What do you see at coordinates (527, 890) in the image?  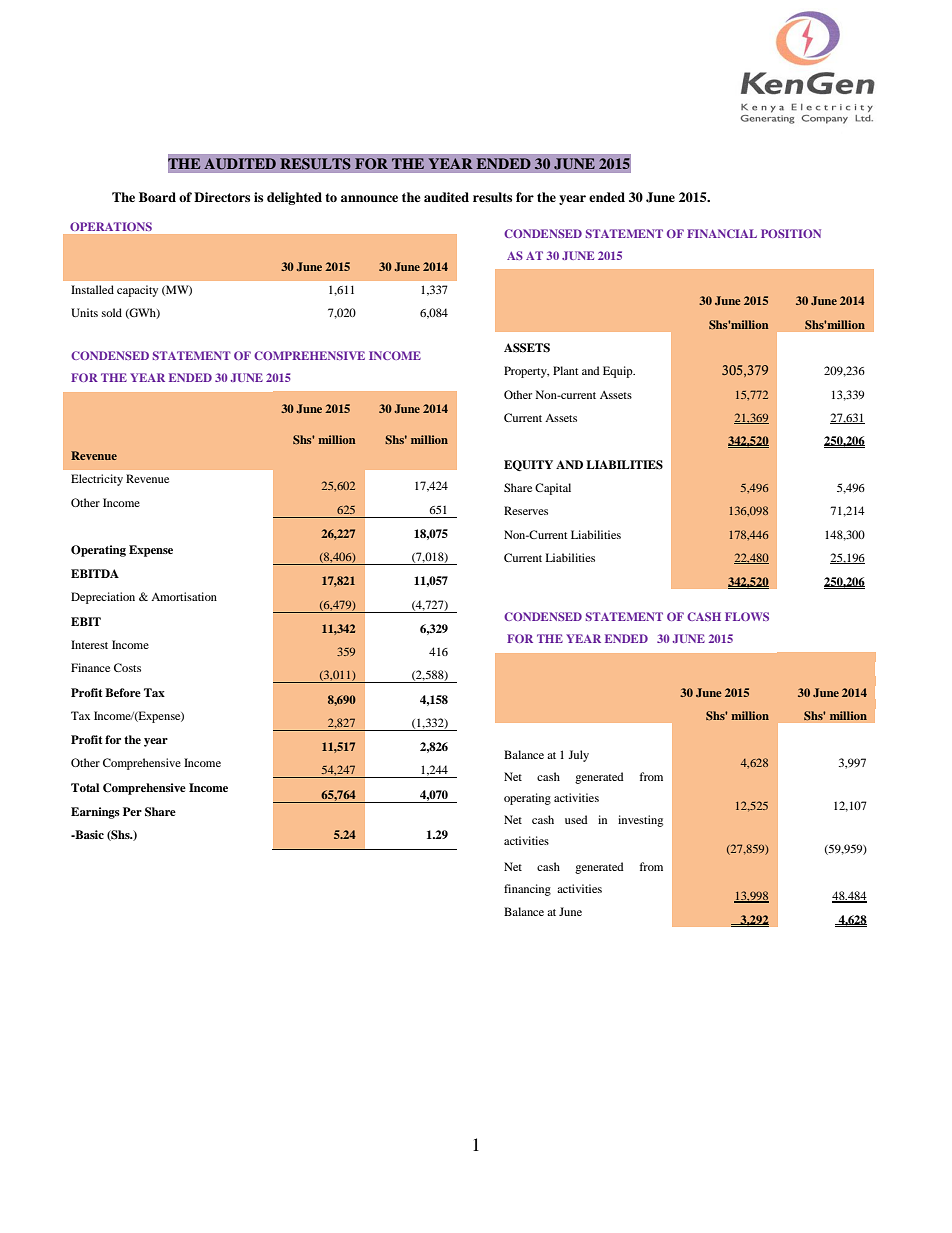 I see `financing` at bounding box center [527, 890].
